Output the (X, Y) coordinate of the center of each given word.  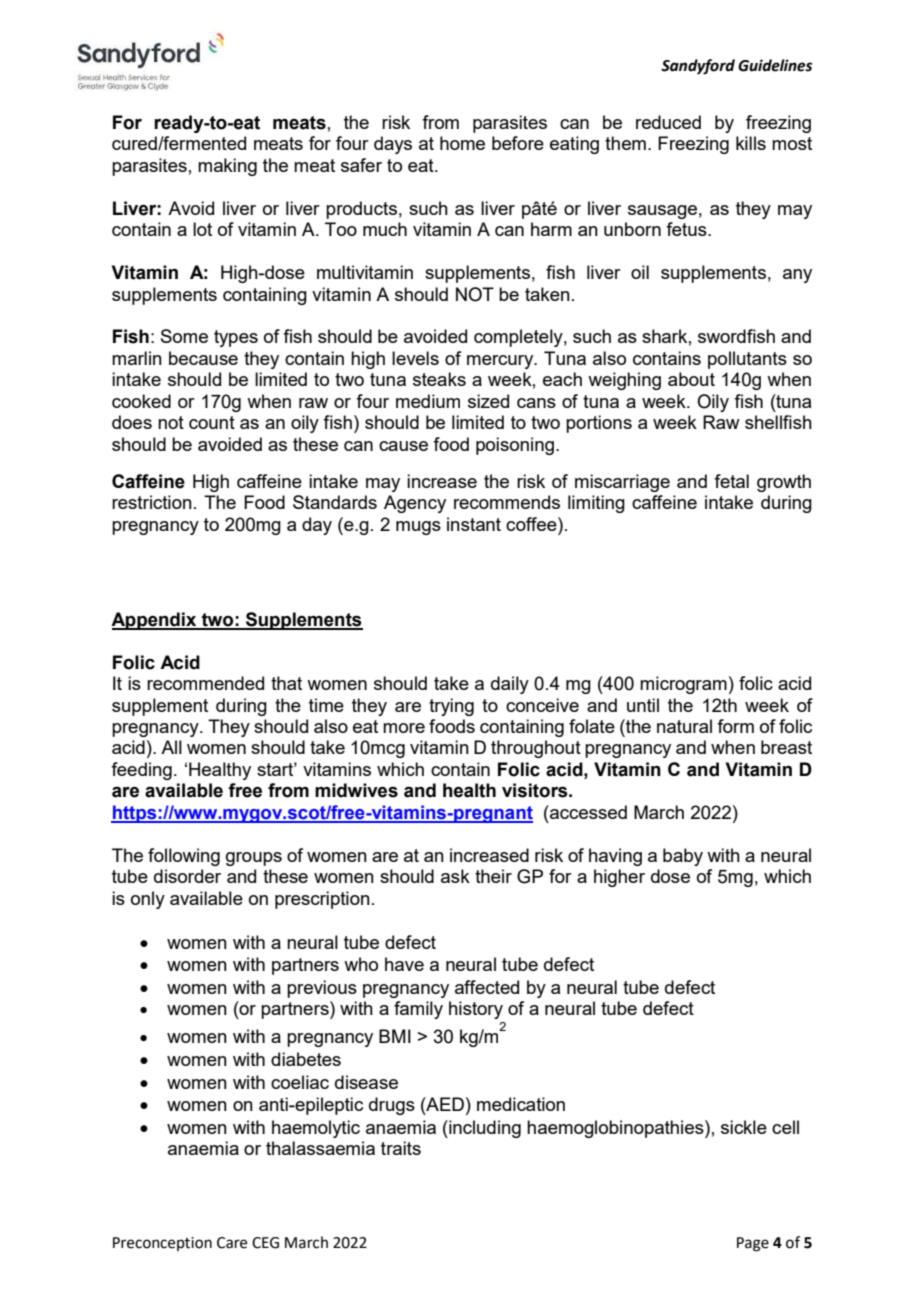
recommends (507, 502)
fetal (731, 481)
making (227, 167)
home (462, 143)
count (212, 422)
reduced (668, 122)
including (484, 1129)
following (184, 857)
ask (455, 876)
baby (683, 857)
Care (232, 1243)
